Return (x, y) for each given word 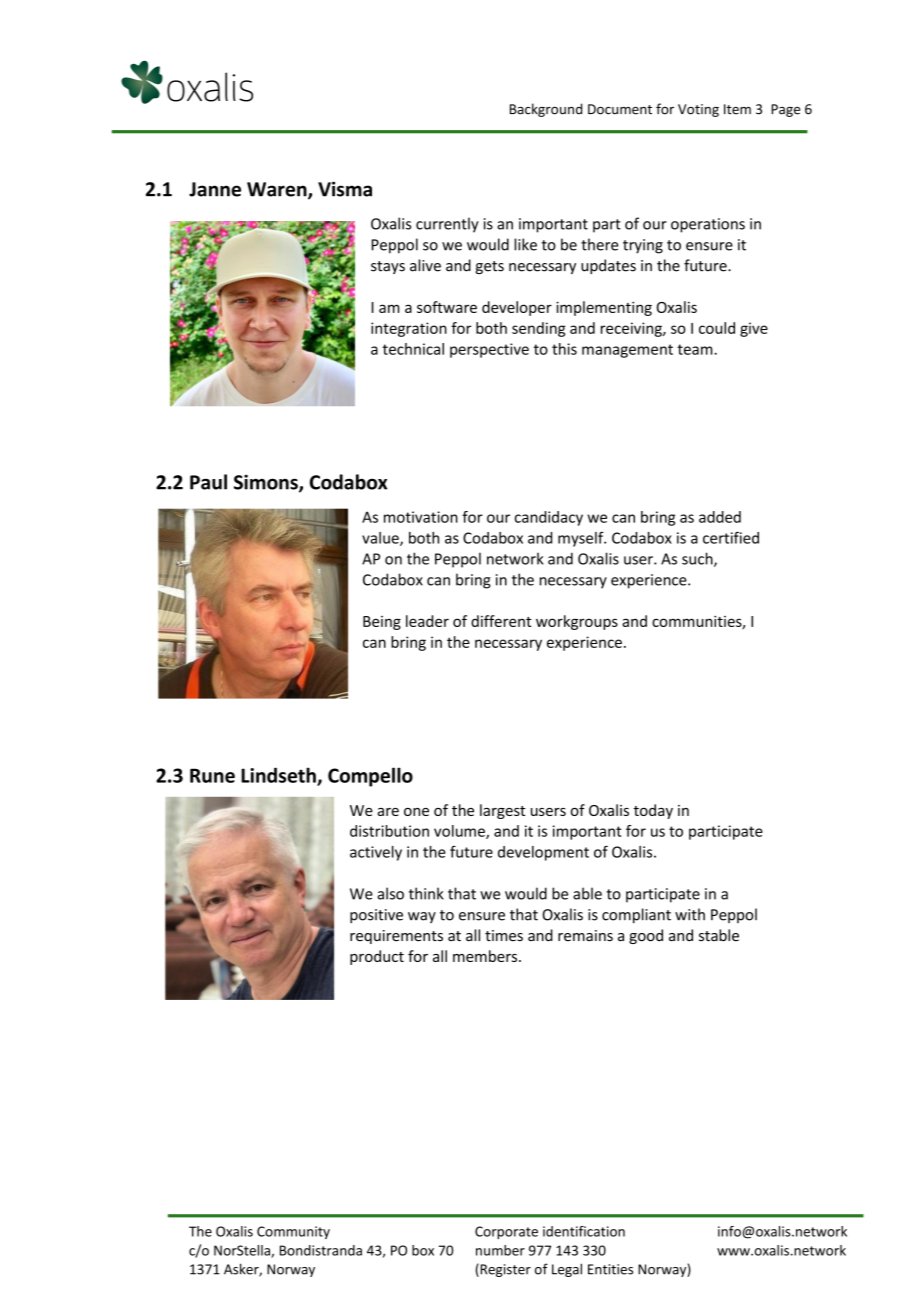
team (696, 349)
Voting (698, 110)
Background (546, 110)
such (698, 559)
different (501, 621)
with (690, 914)
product (377, 957)
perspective (489, 350)
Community (293, 1232)
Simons (267, 483)
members (486, 956)
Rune (212, 775)
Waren (278, 190)
